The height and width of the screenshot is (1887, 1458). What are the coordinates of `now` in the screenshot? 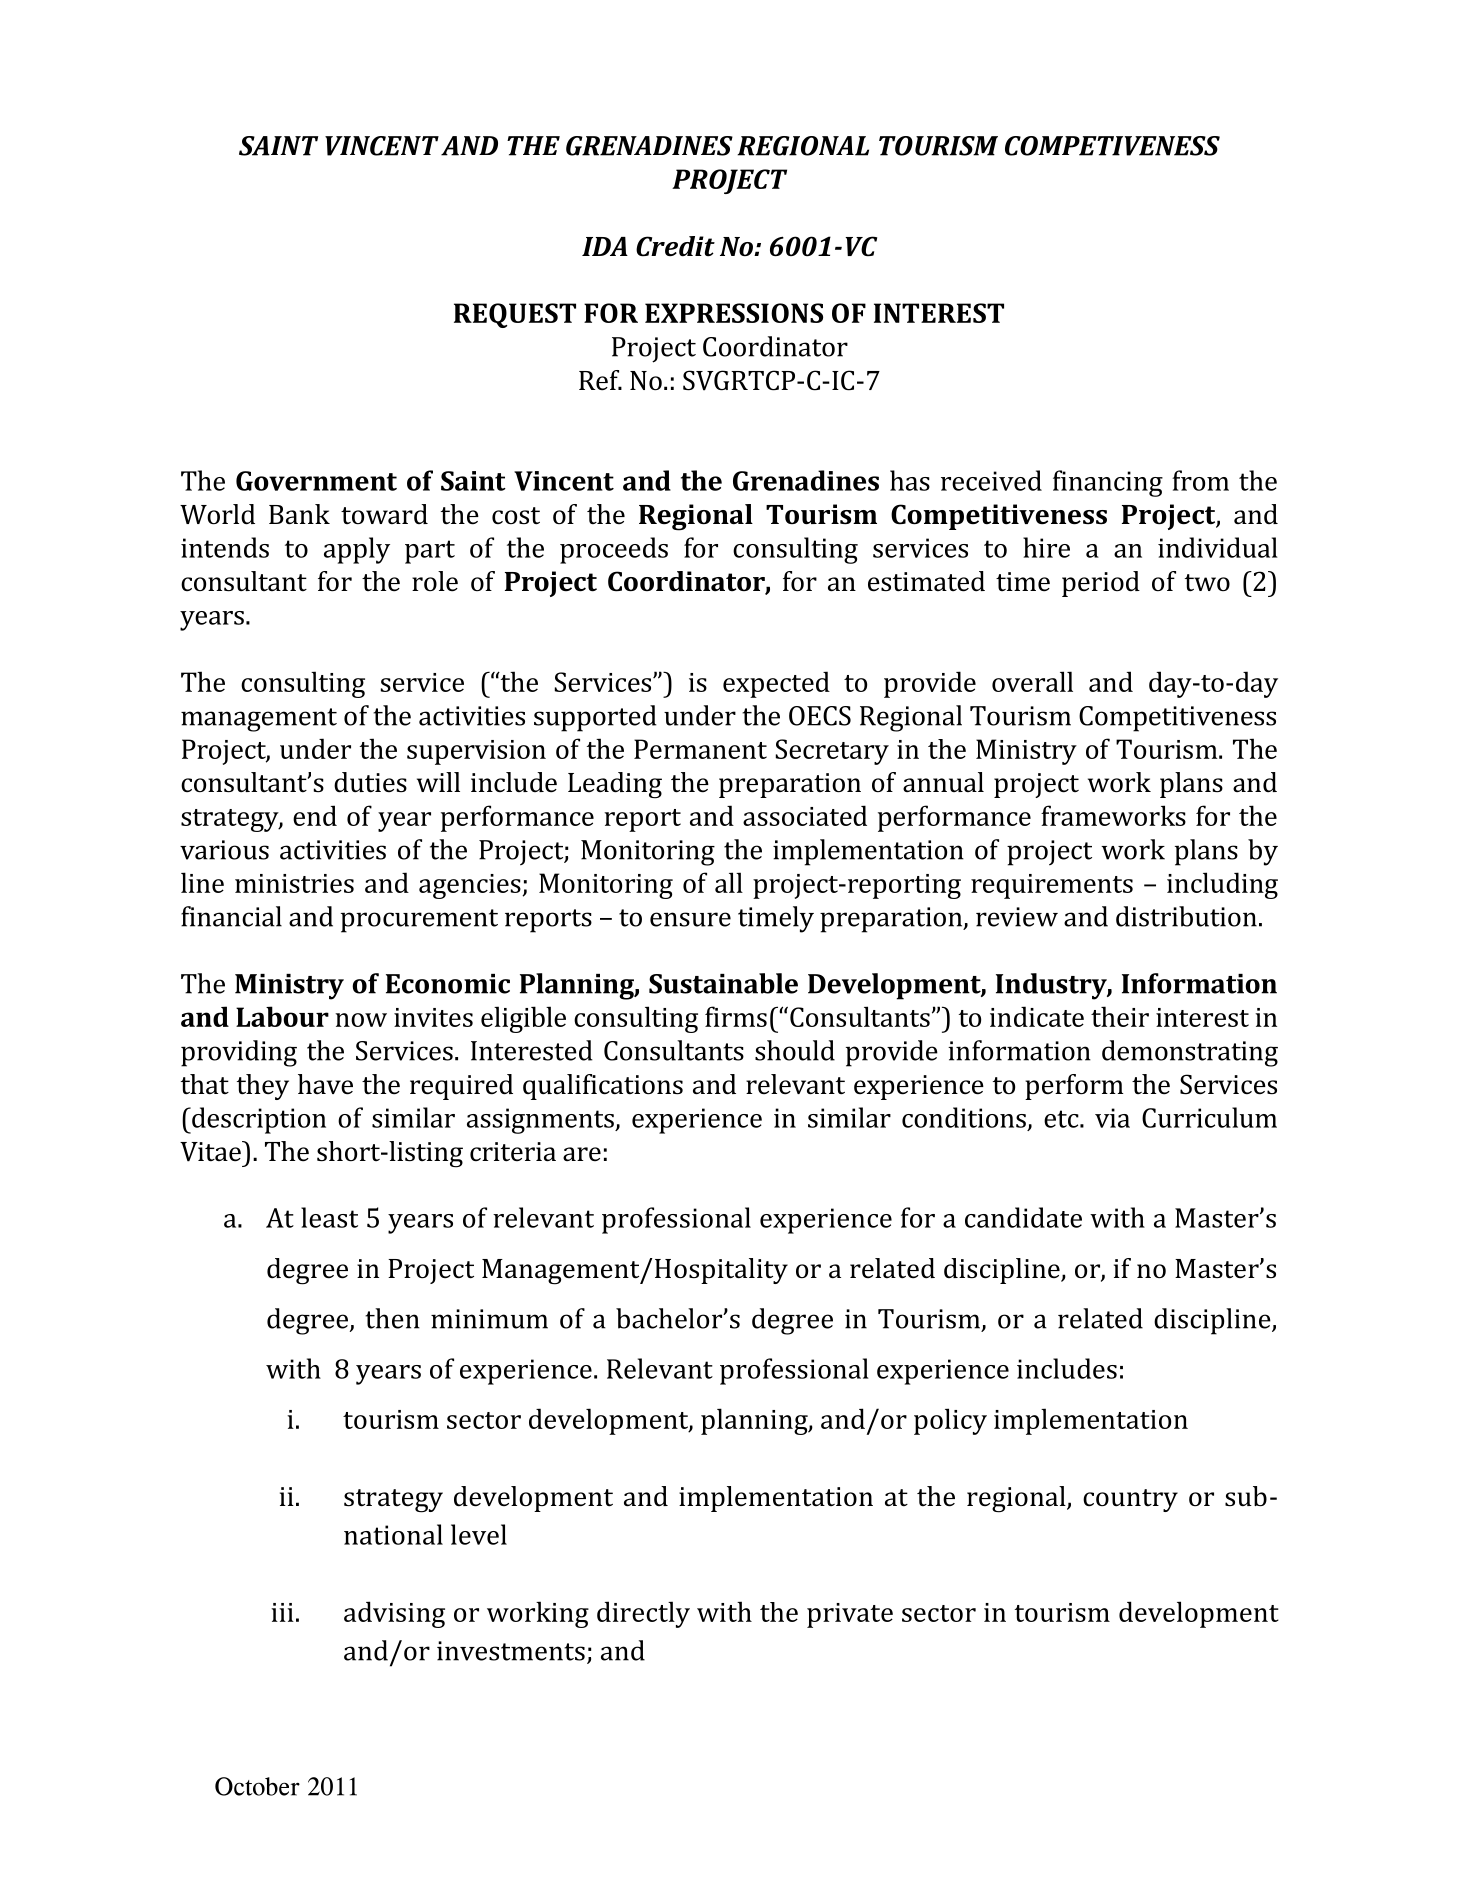 It's located at (361, 1020).
